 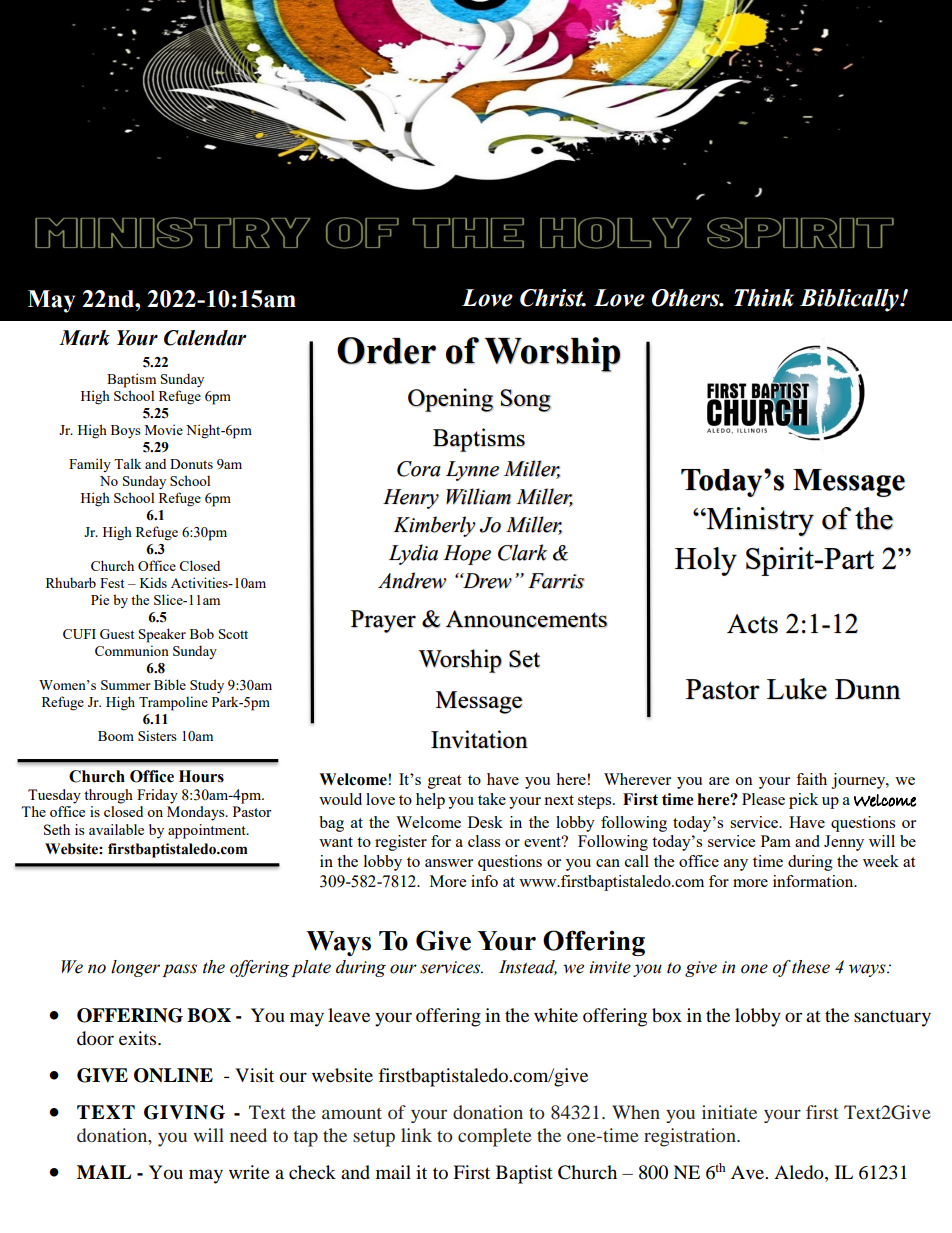 I want to click on Christ, so click(x=553, y=298).
